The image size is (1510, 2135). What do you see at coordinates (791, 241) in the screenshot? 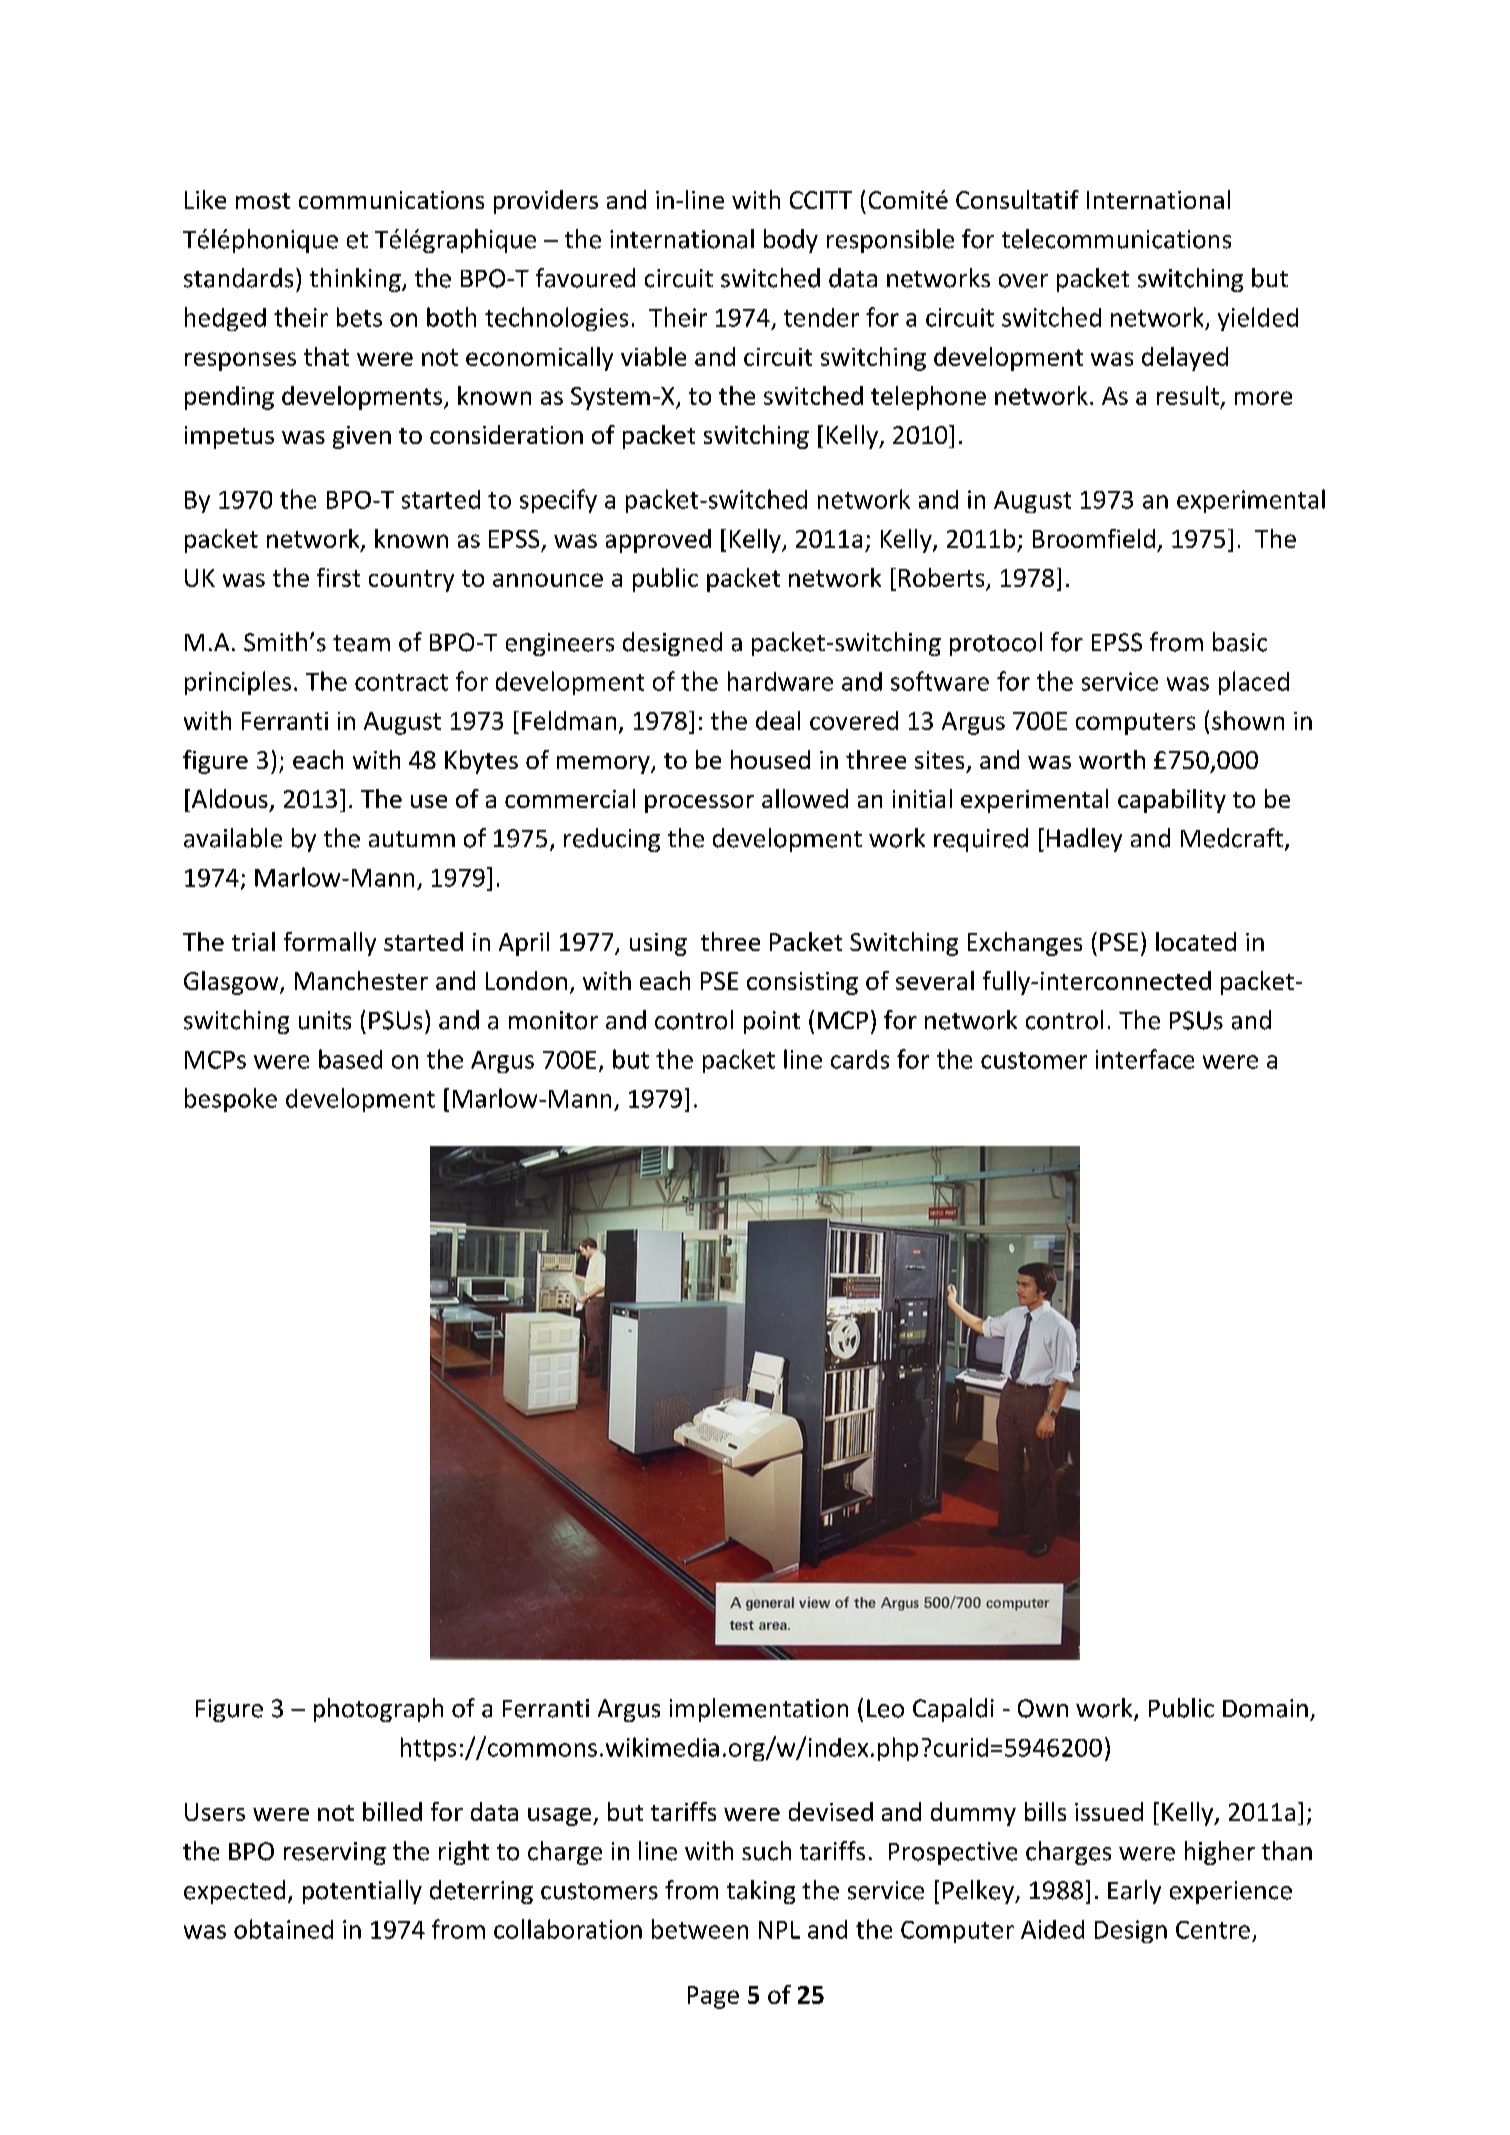
I see `body` at bounding box center [791, 241].
